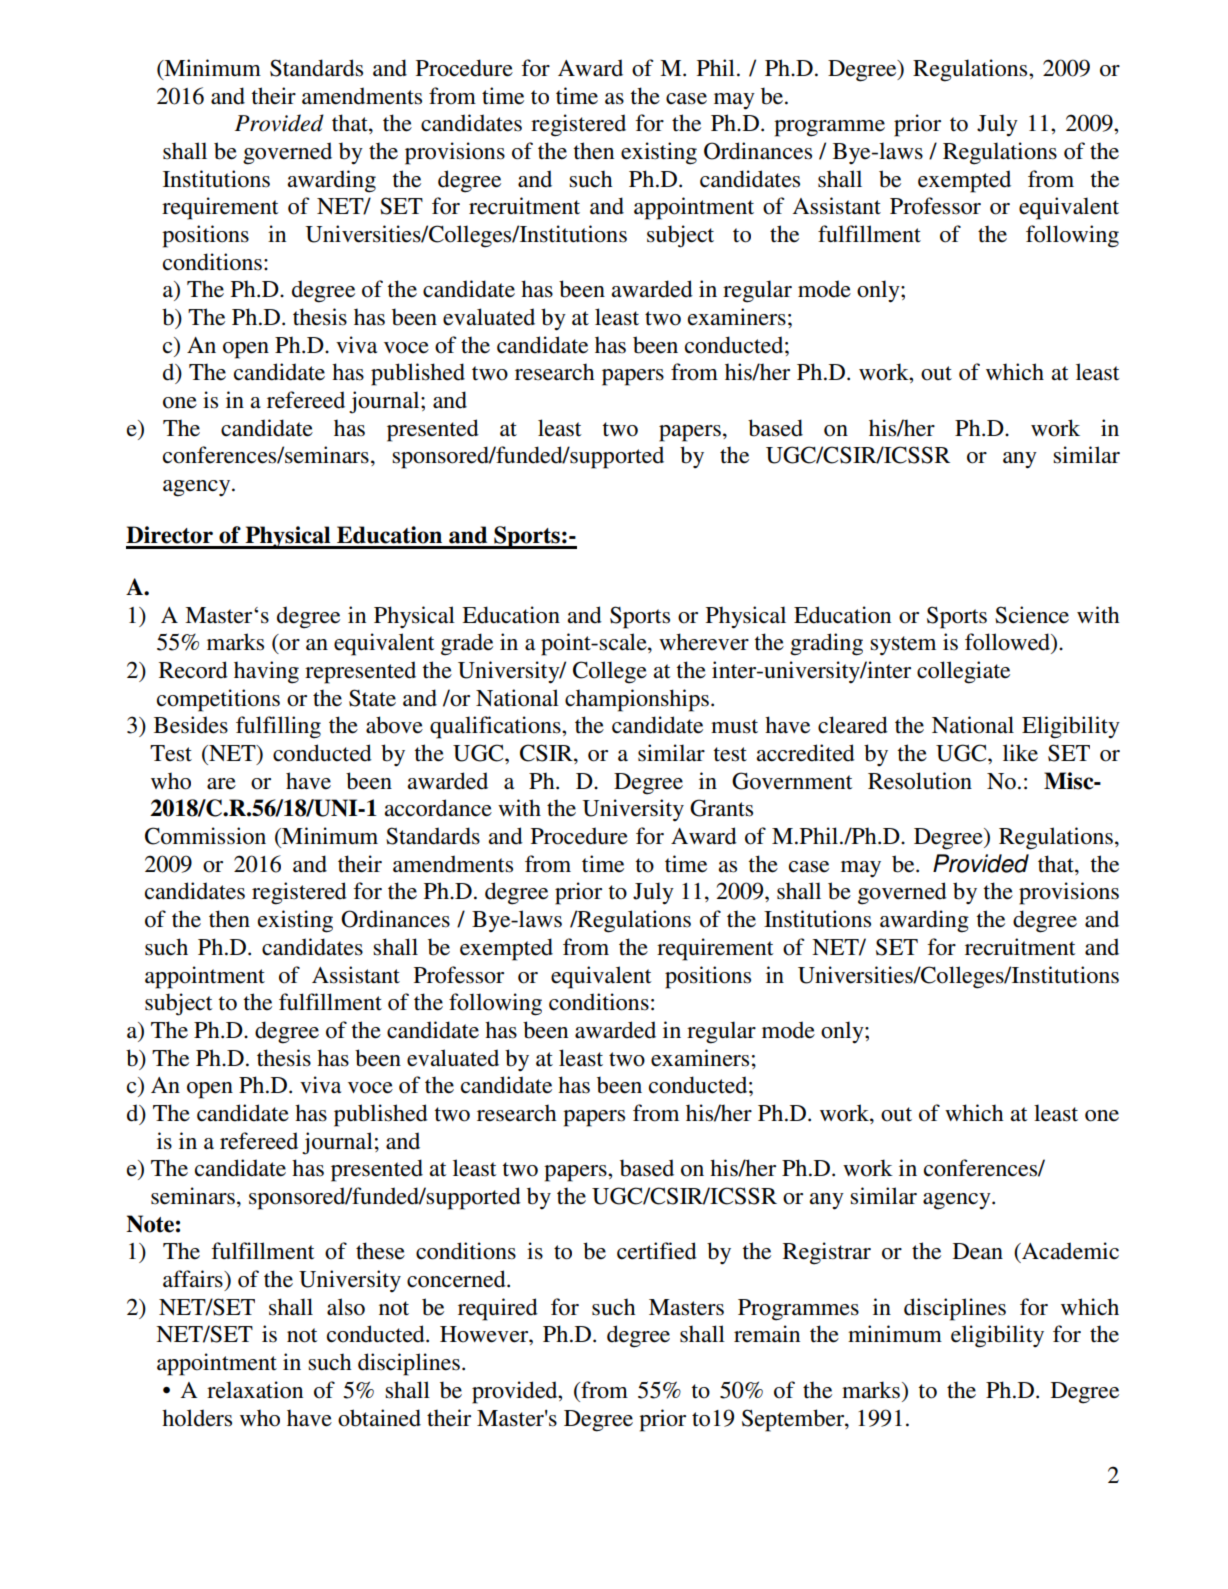 This document has width=1228, height=1589. I want to click on remain, so click(767, 1334).
